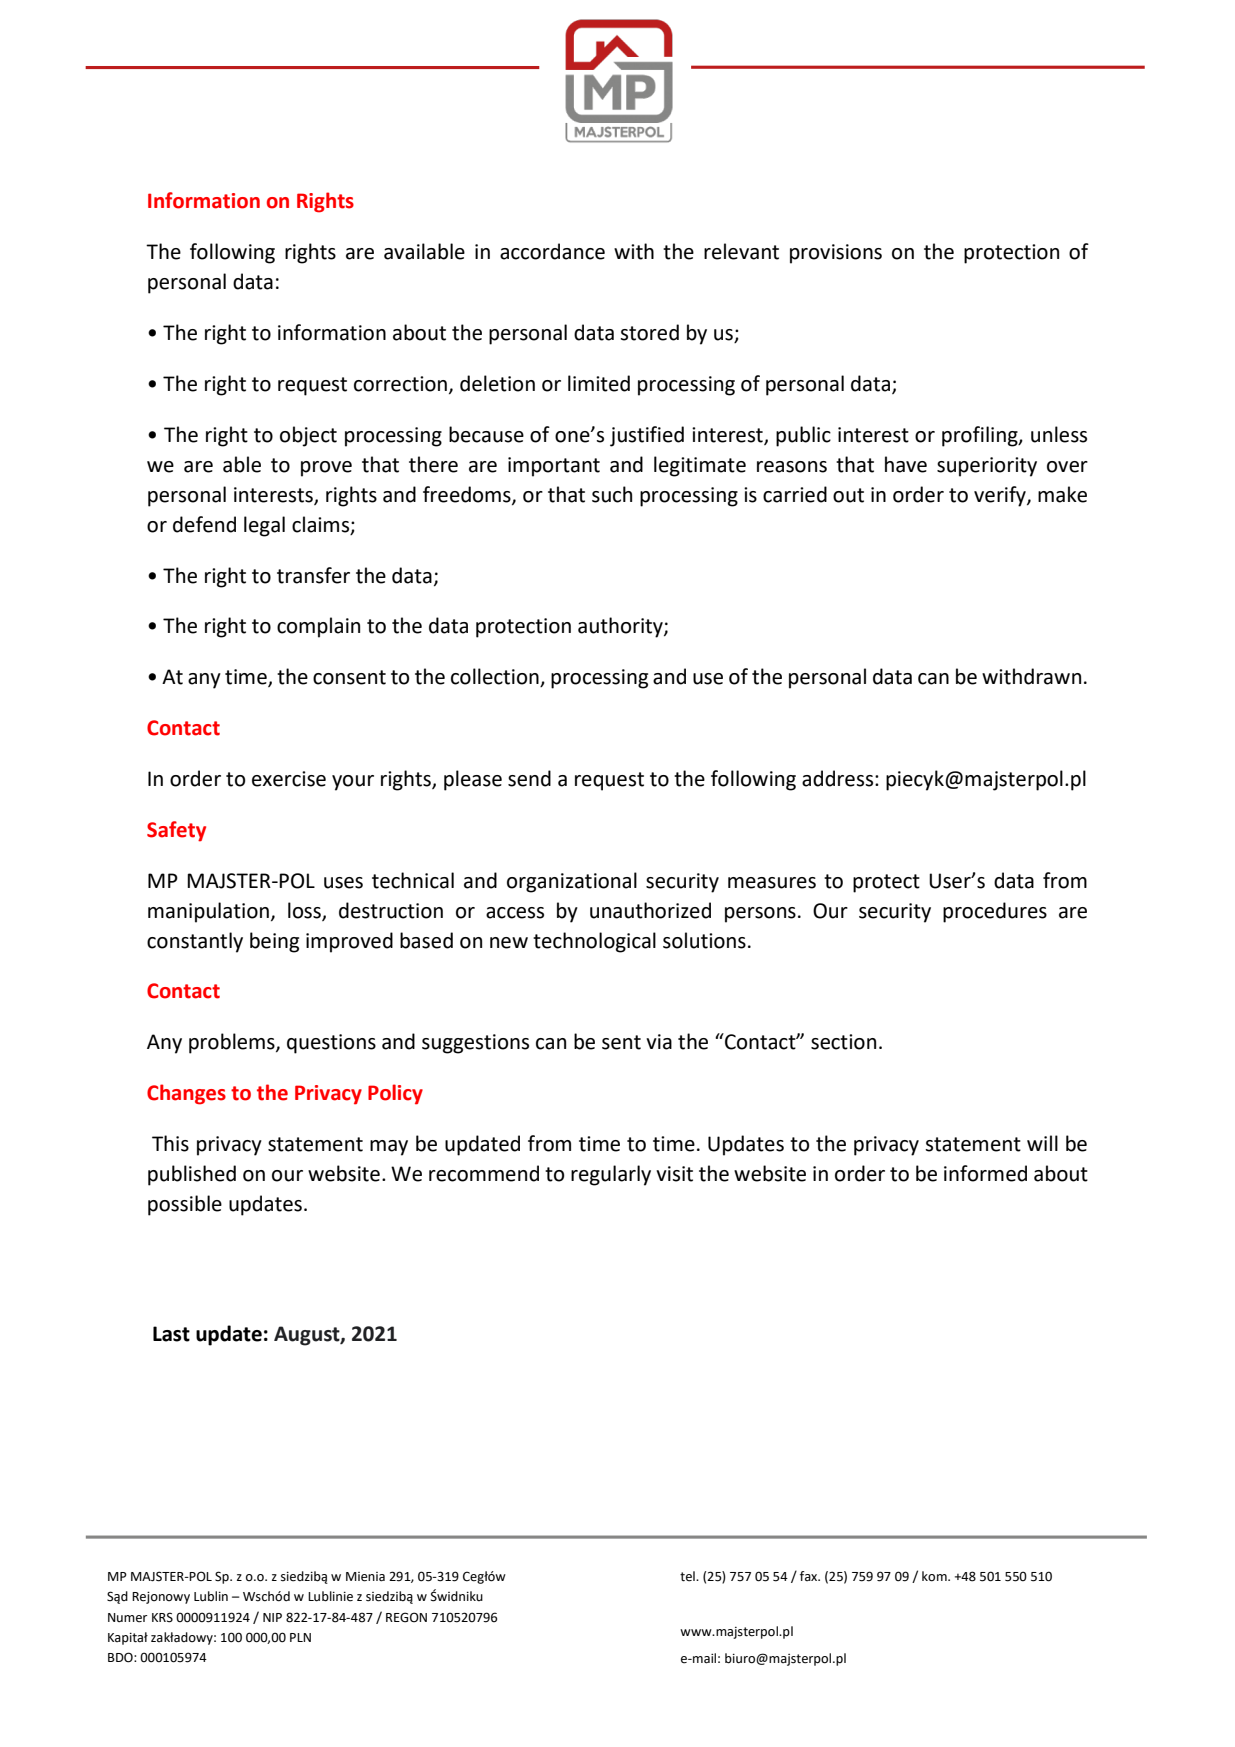 The height and width of the document is (1747, 1235). Describe the element at coordinates (300, 1637) in the document. I see `PLN` at that location.
